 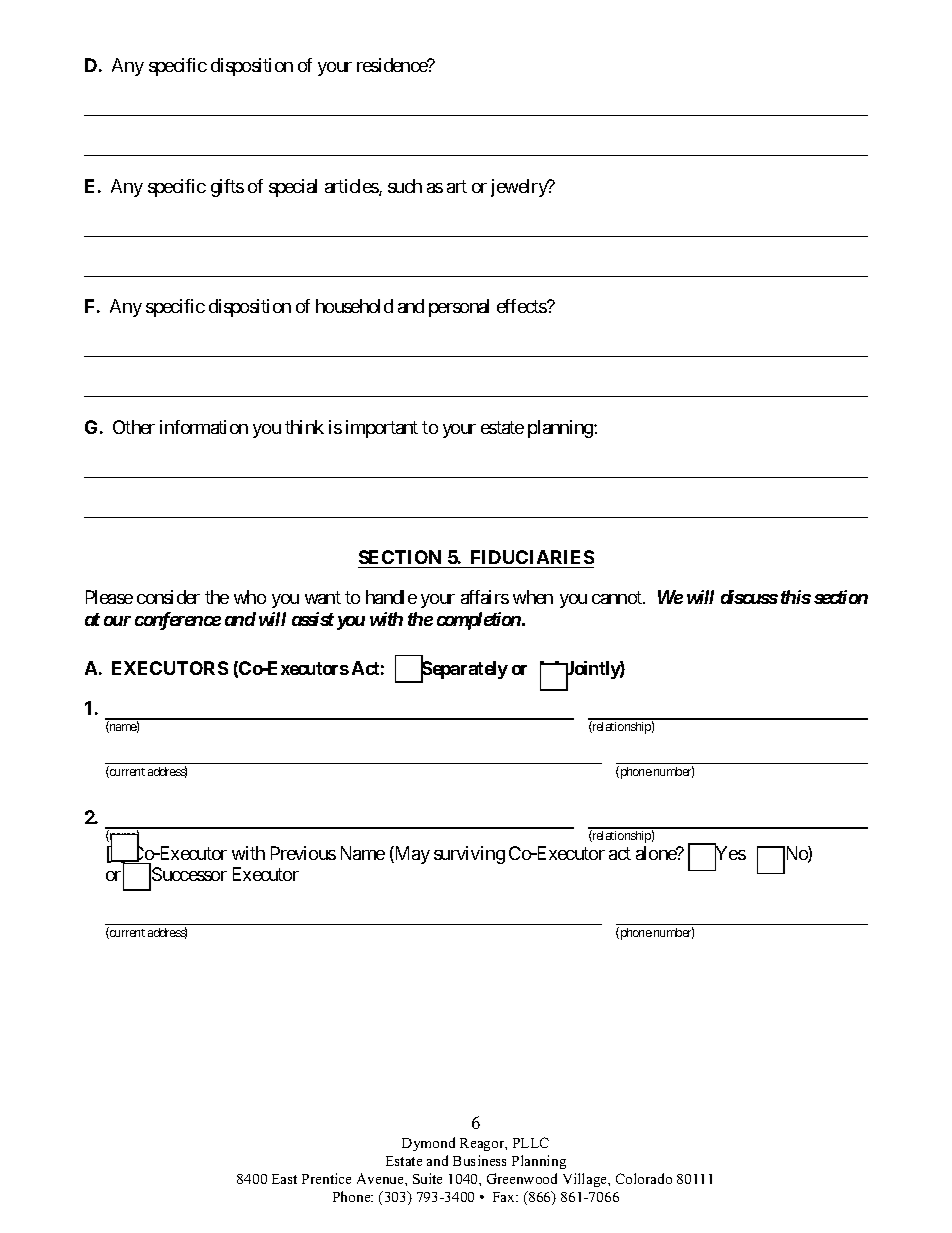 I want to click on Avenue, so click(x=381, y=1178).
